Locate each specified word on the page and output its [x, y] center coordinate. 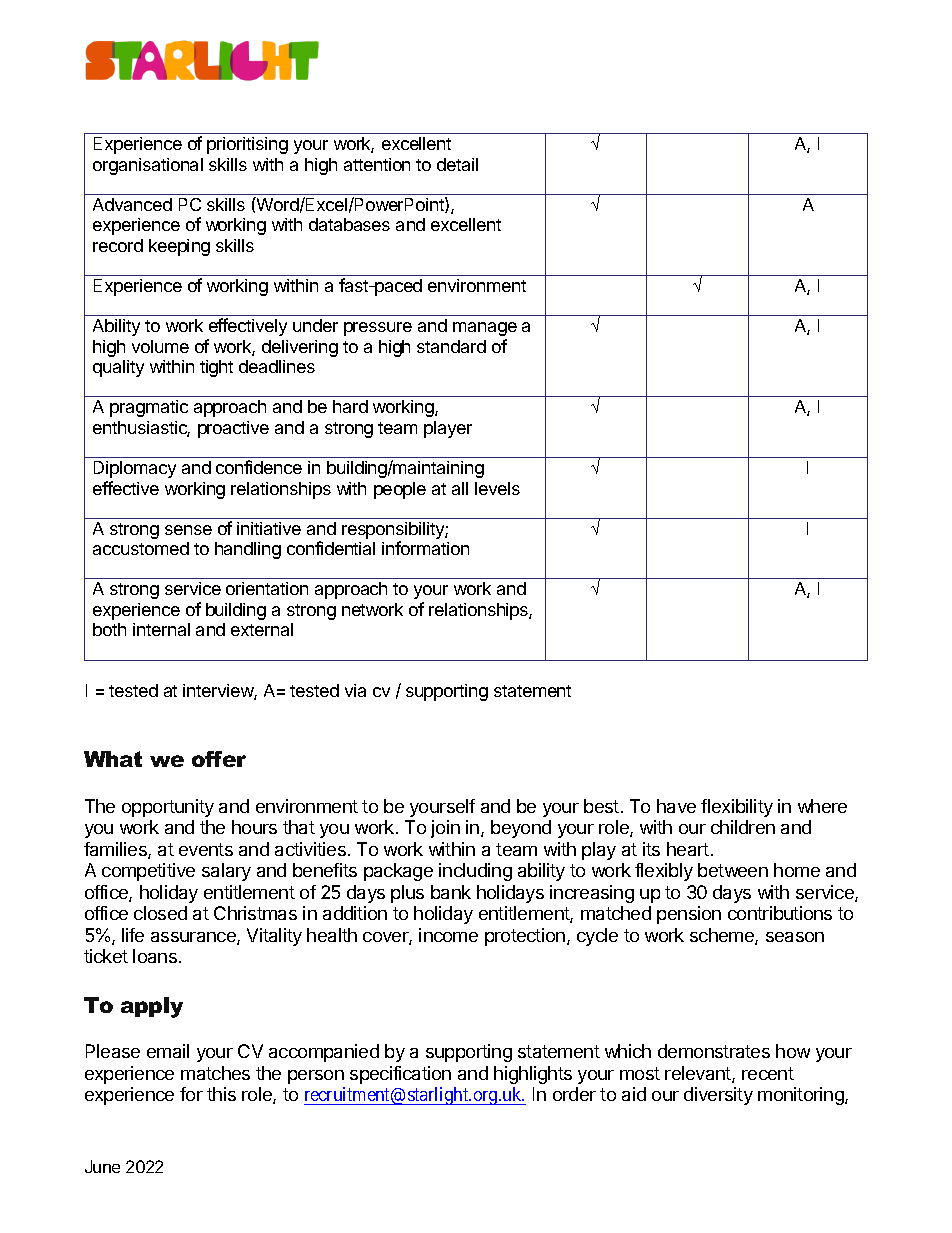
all [460, 488]
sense [188, 530]
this [221, 1094]
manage [485, 329]
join [445, 829]
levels [497, 488]
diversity [718, 1096]
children [743, 827]
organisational [148, 166]
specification [400, 1075]
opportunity [168, 808]
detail [457, 164]
